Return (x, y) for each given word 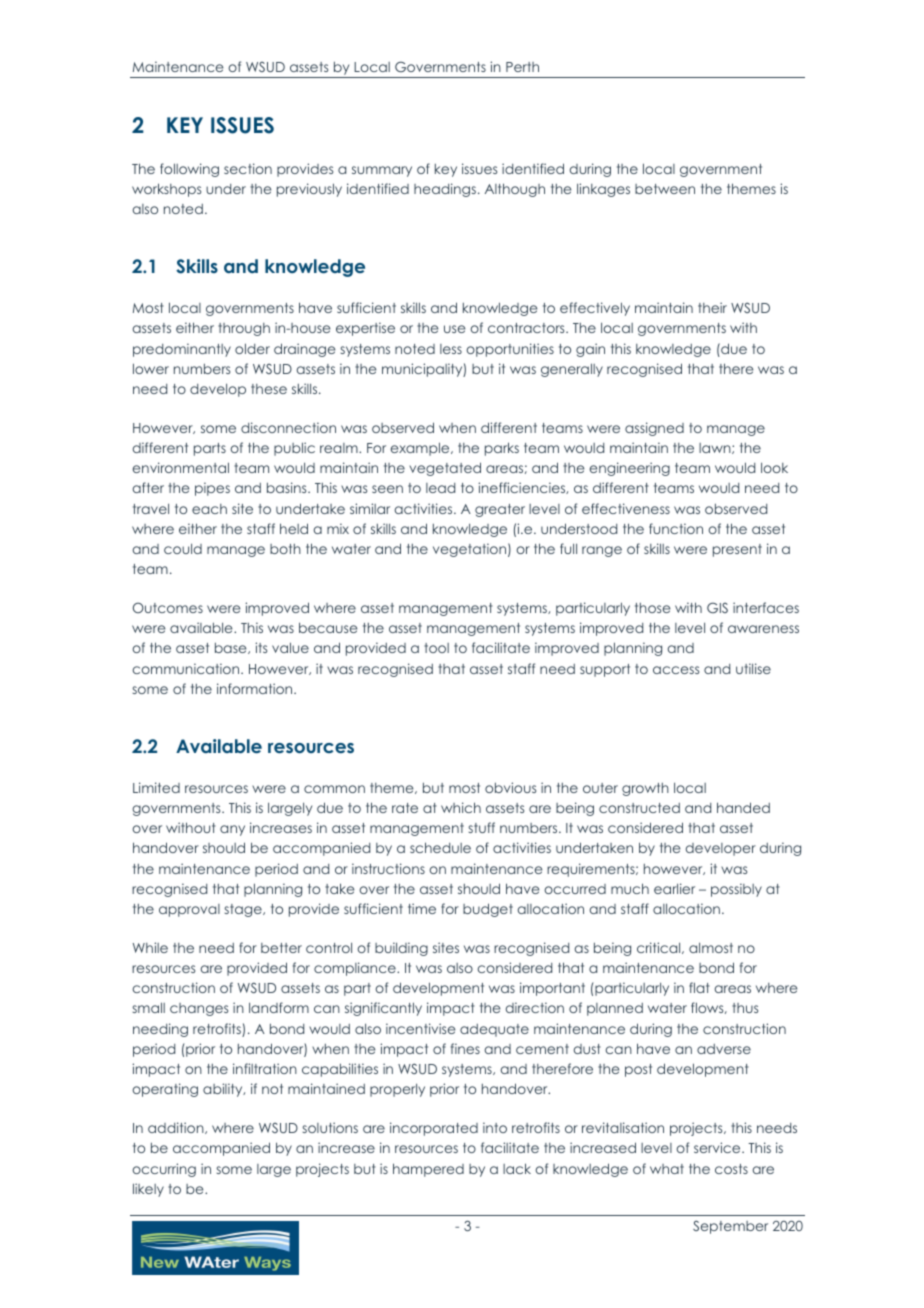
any (232, 830)
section (248, 168)
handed (743, 807)
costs (731, 1169)
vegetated (445, 469)
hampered (428, 1170)
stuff (481, 827)
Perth (522, 67)
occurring (164, 1170)
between (665, 189)
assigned (654, 429)
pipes (212, 489)
